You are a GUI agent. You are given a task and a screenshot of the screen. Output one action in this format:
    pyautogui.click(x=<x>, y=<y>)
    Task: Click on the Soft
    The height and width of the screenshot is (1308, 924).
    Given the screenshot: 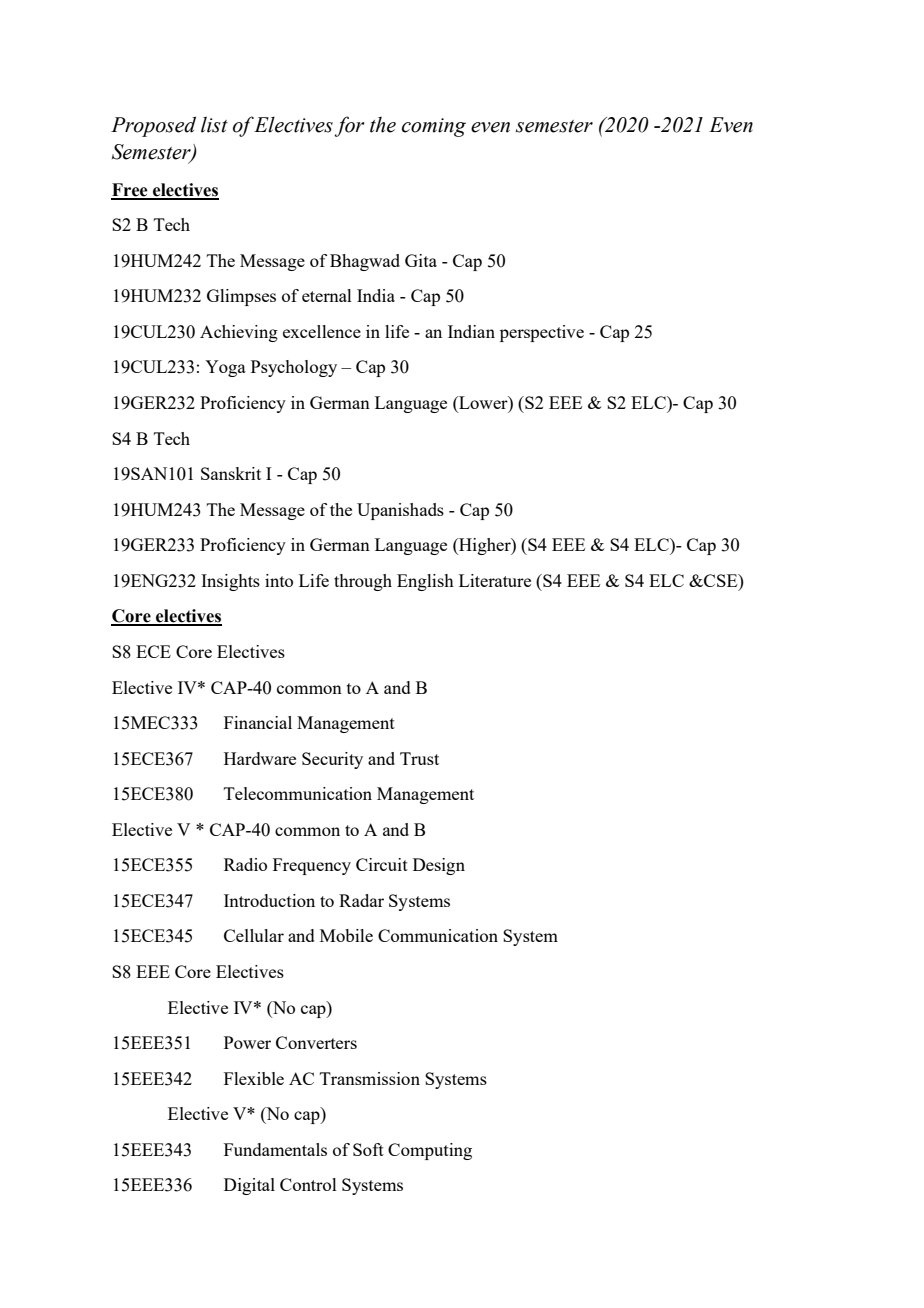 What is the action you would take?
    pyautogui.click(x=368, y=1149)
